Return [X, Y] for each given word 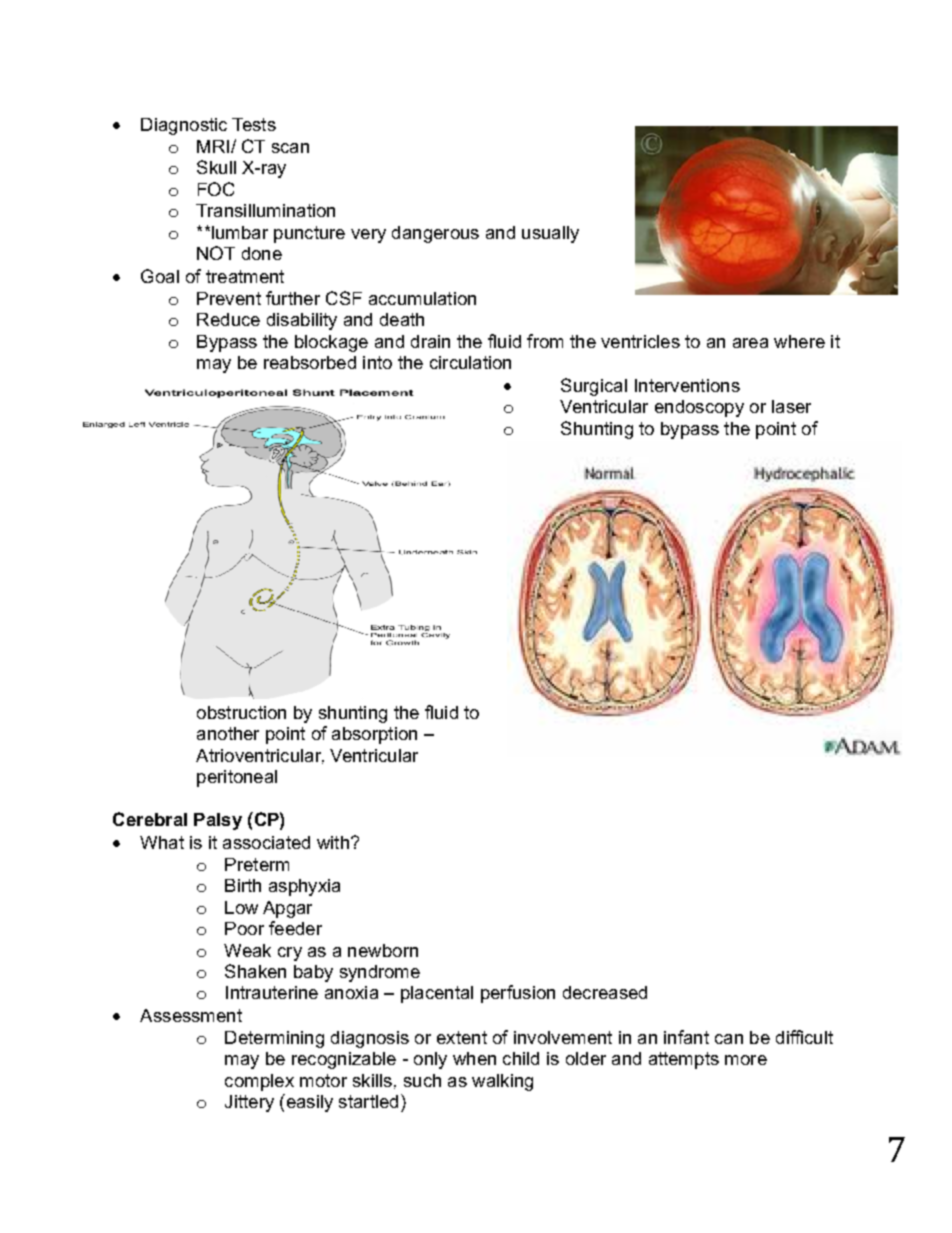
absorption [374, 735]
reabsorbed [310, 362]
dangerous [435, 234]
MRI [213, 146]
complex [259, 1082]
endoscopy [699, 408]
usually [550, 234]
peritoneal [237, 778]
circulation [470, 362]
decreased [605, 992]
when [474, 1058]
